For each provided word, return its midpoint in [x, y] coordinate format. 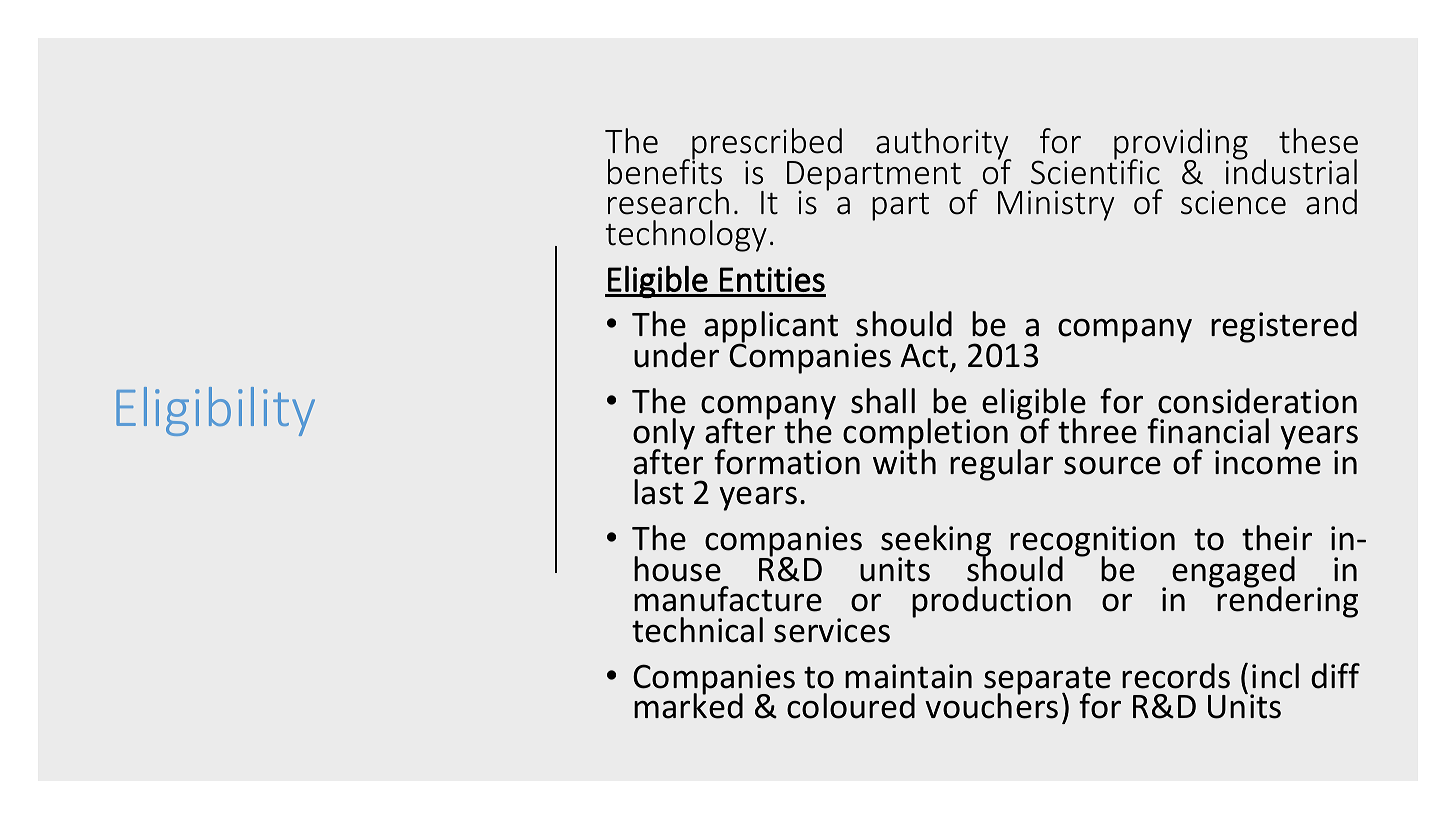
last [658, 492]
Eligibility [215, 411]
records [1176, 676]
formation [787, 462]
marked [688, 705]
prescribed [767, 145]
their [1277, 538]
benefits [665, 171]
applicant [771, 328]
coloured [851, 706]
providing [1181, 145]
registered [1284, 327]
